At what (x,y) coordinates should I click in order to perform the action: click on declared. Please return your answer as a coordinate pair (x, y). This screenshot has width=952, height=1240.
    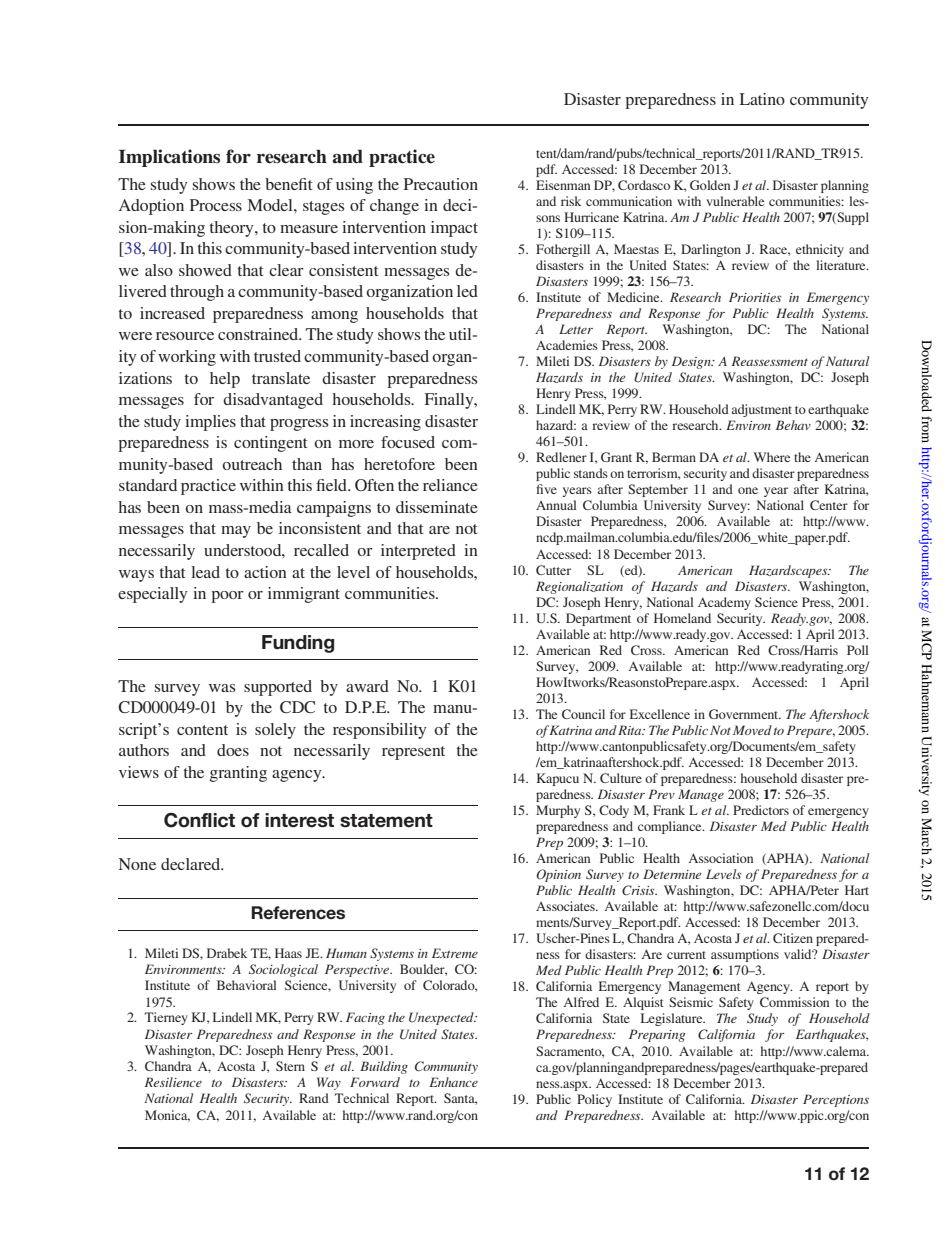
    Looking at the image, I should click on (192, 864).
